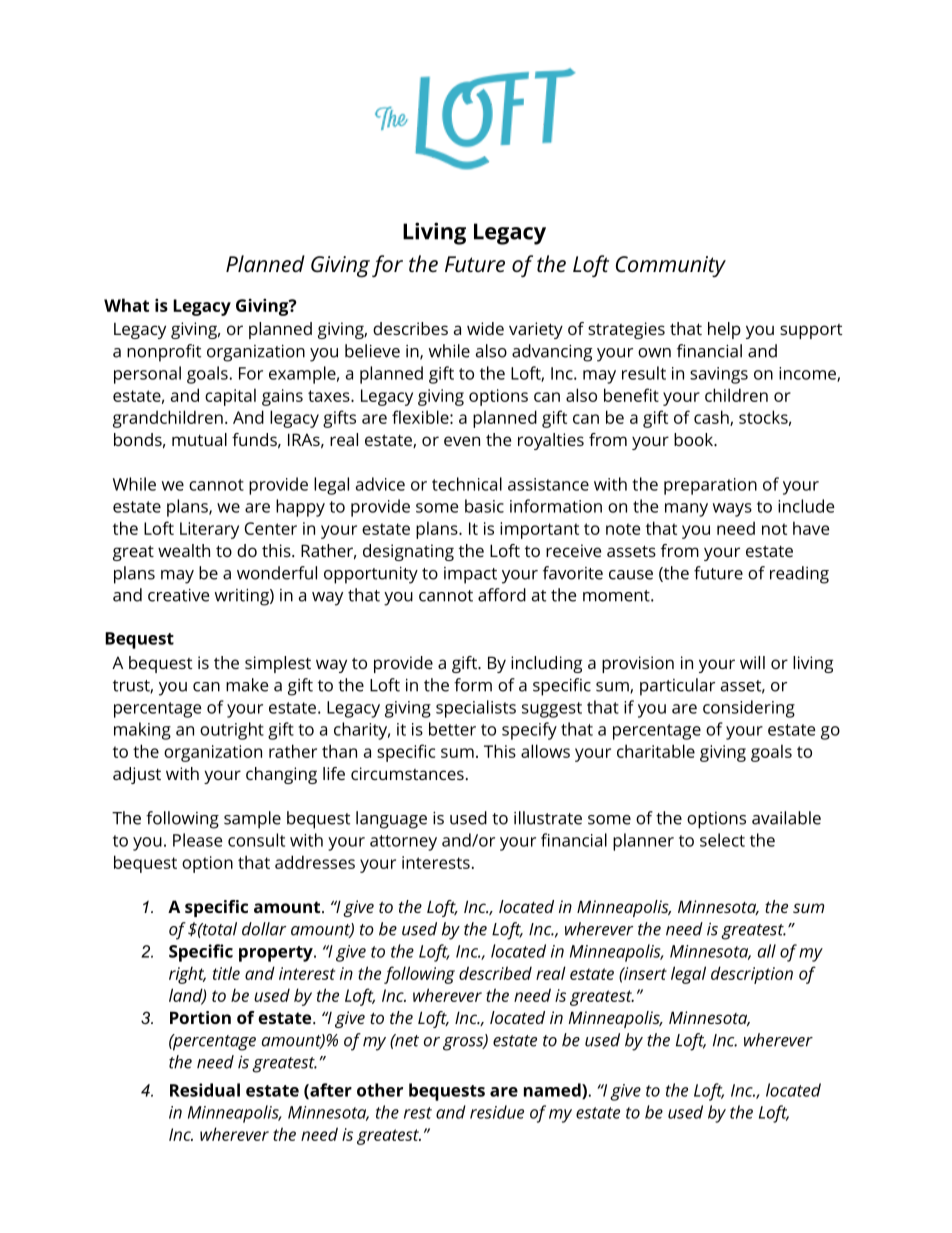 This page has width=952, height=1233. I want to click on considering, so click(749, 709).
